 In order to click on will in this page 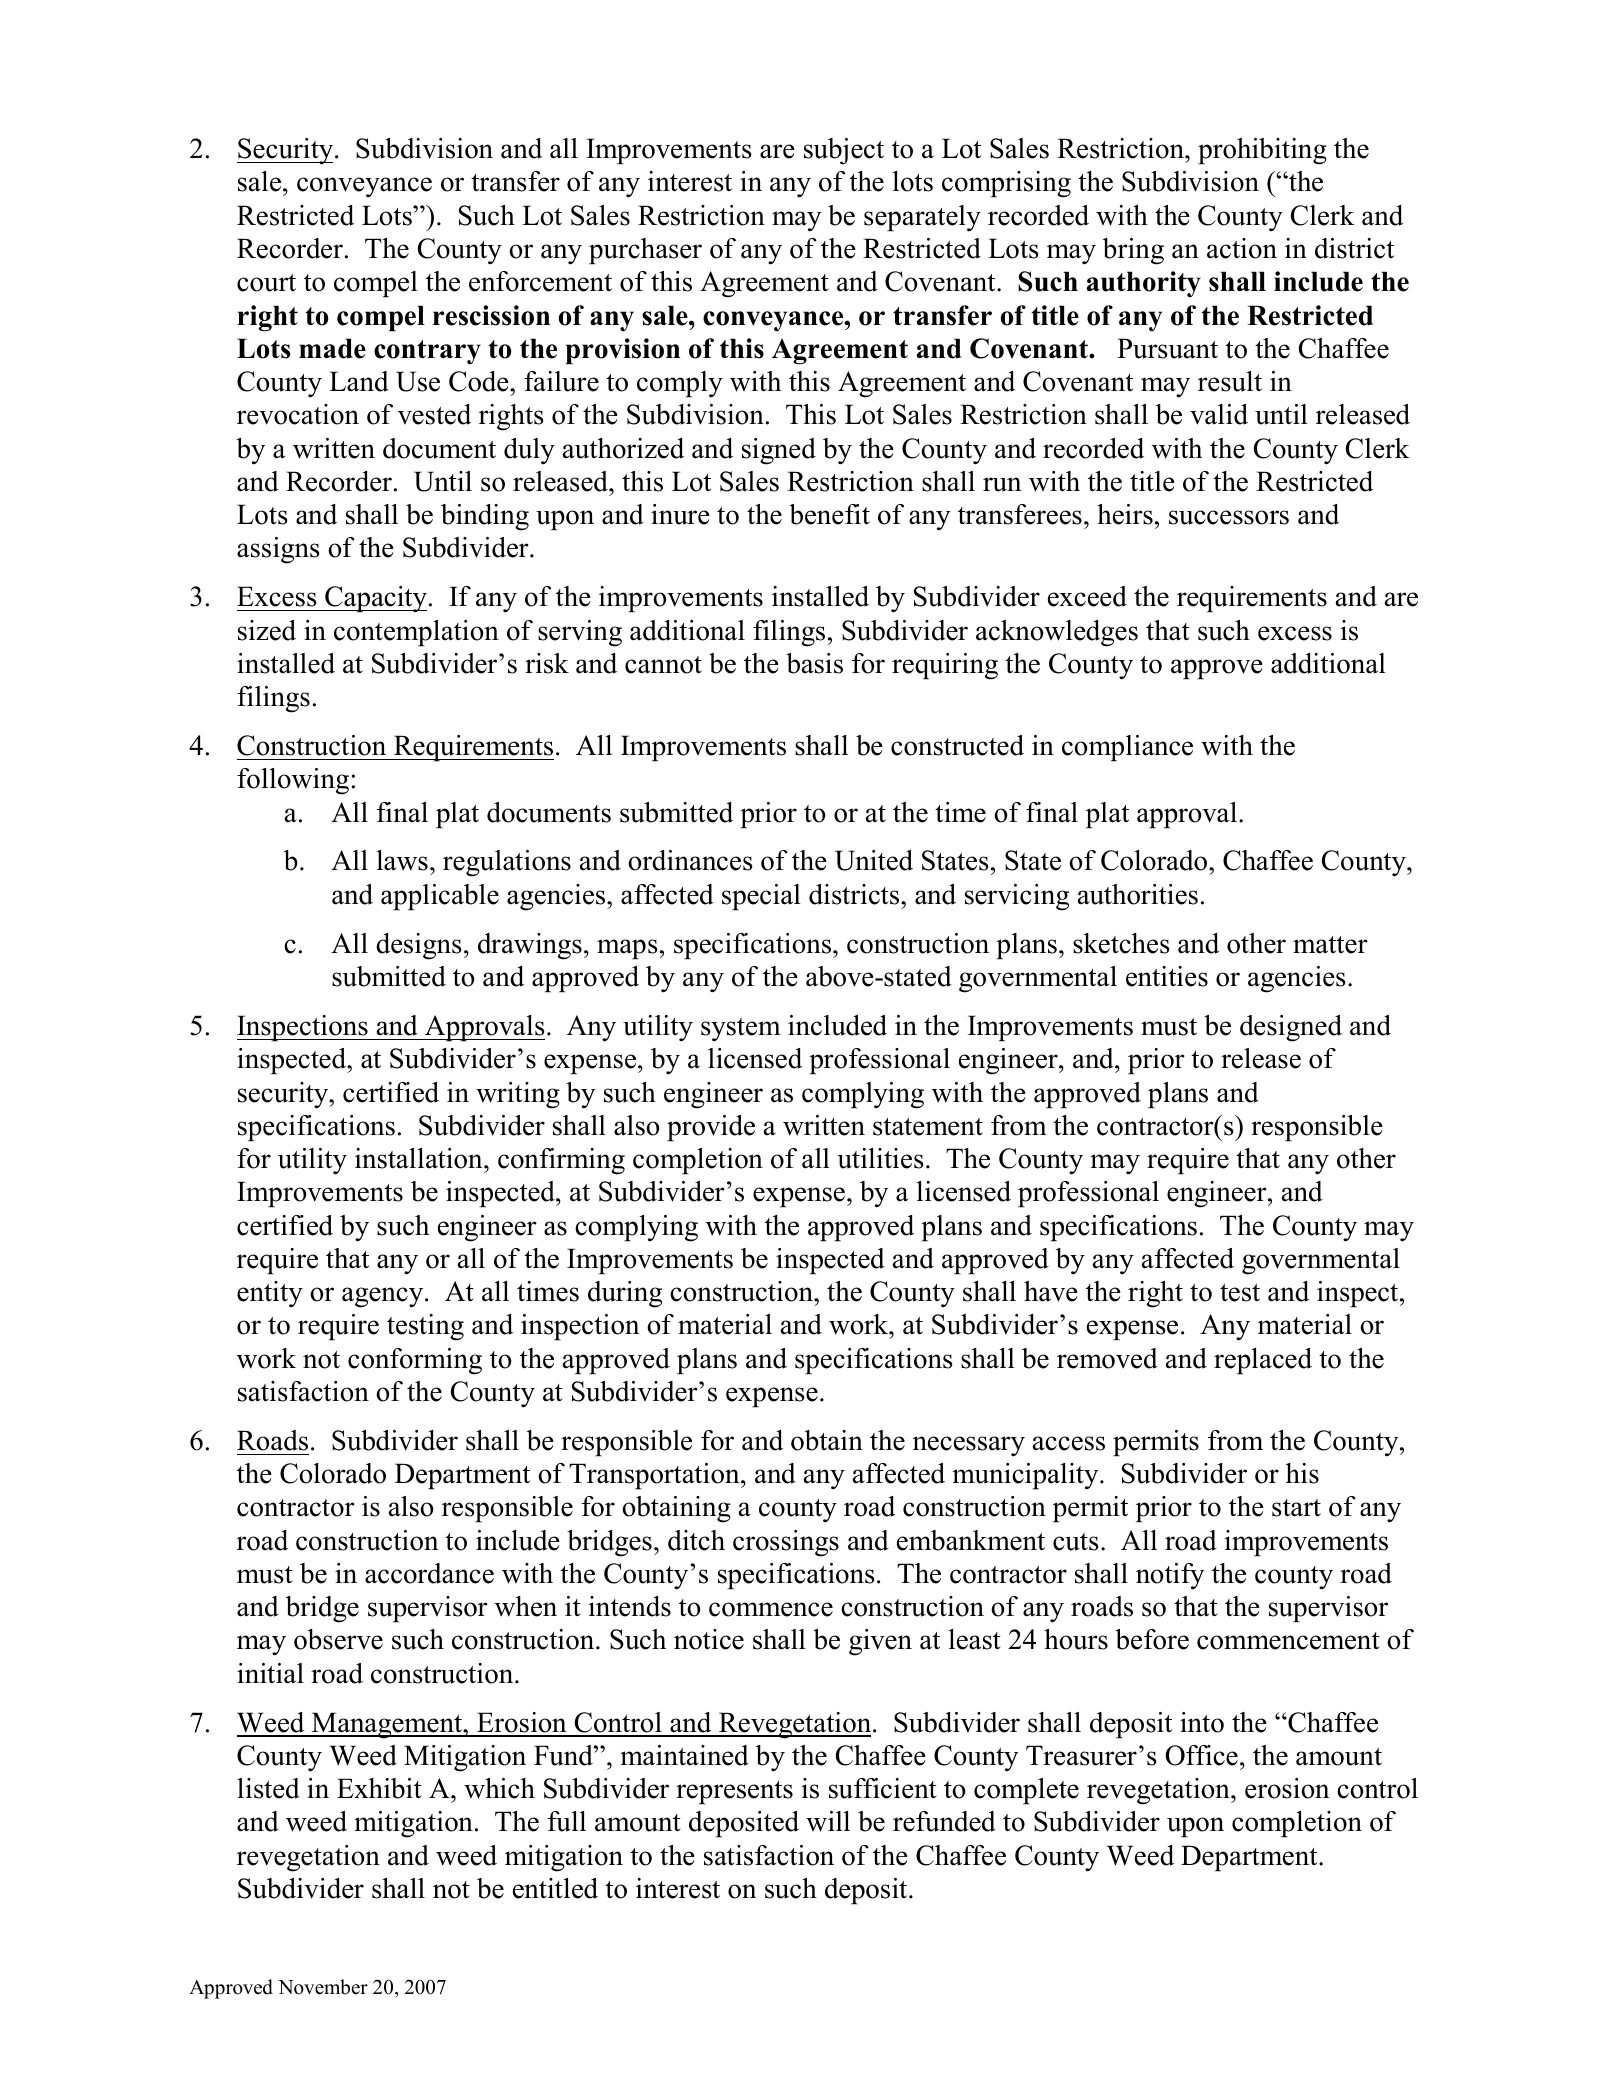, I will do `click(828, 1821)`.
